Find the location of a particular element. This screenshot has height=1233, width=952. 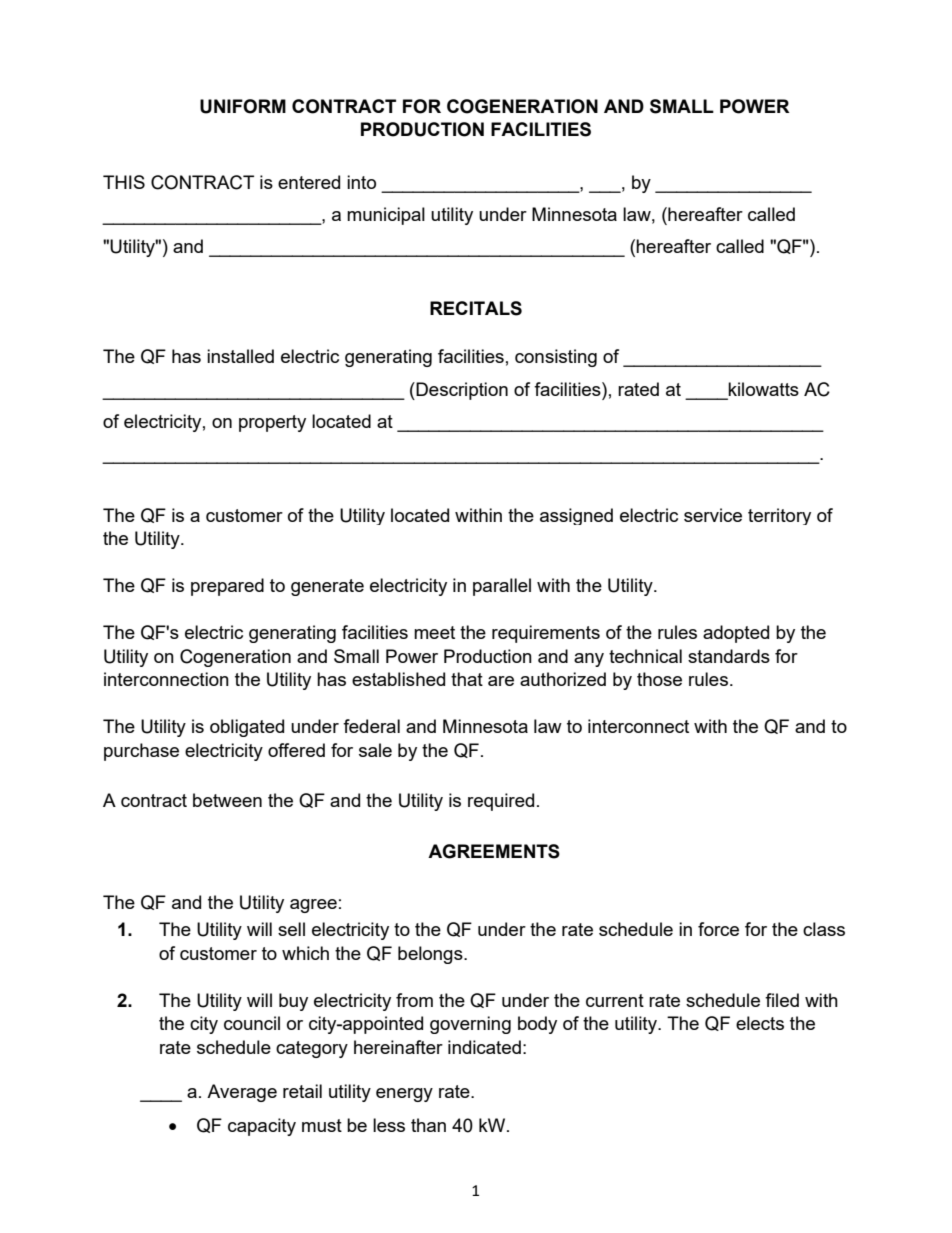

into is located at coordinates (361, 182).
